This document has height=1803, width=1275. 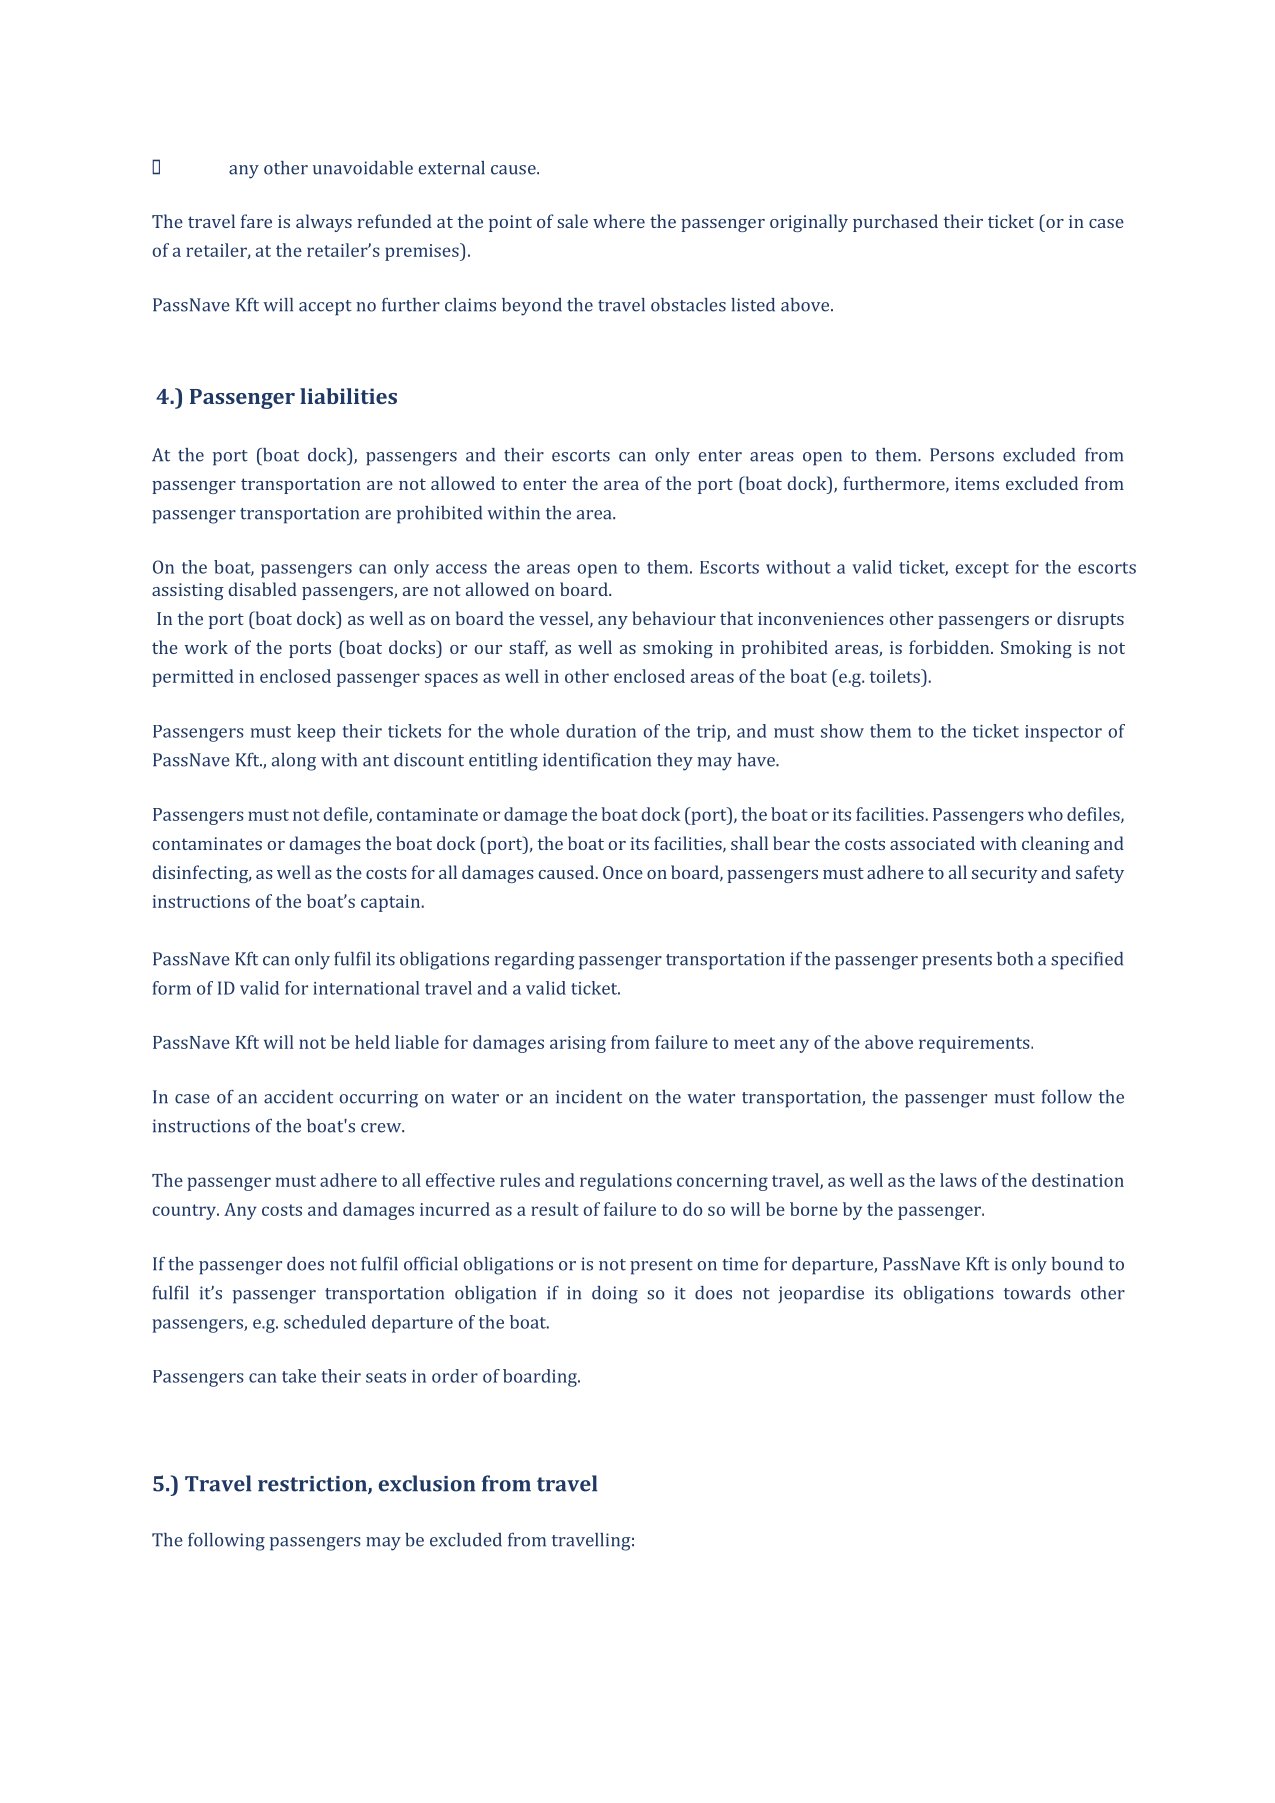 I want to click on inspector, so click(x=1063, y=733).
